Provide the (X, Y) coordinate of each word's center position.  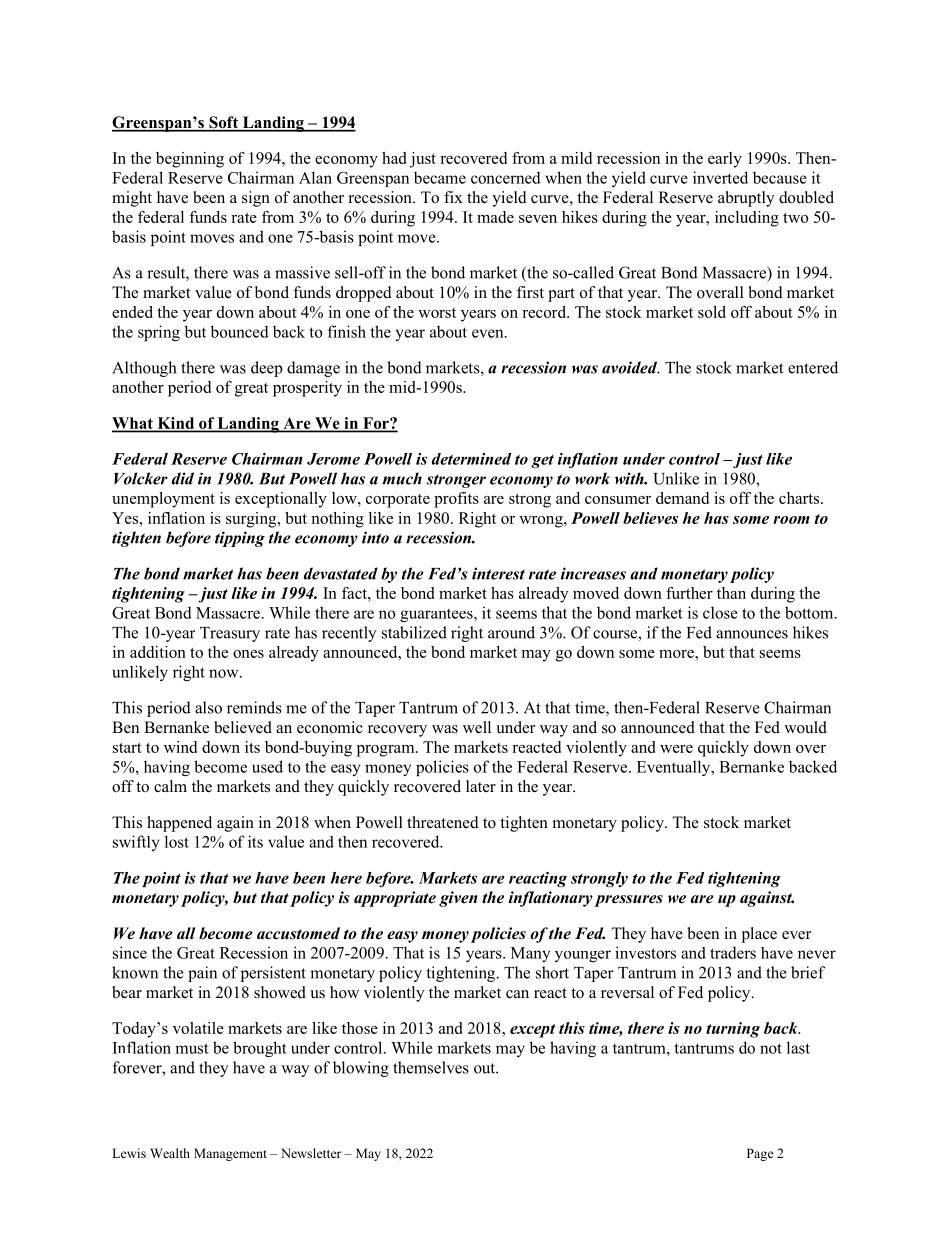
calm (170, 786)
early (725, 160)
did (183, 478)
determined (471, 459)
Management (230, 1154)
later (481, 786)
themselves (431, 1067)
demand (682, 498)
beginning (190, 160)
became (440, 177)
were (676, 749)
